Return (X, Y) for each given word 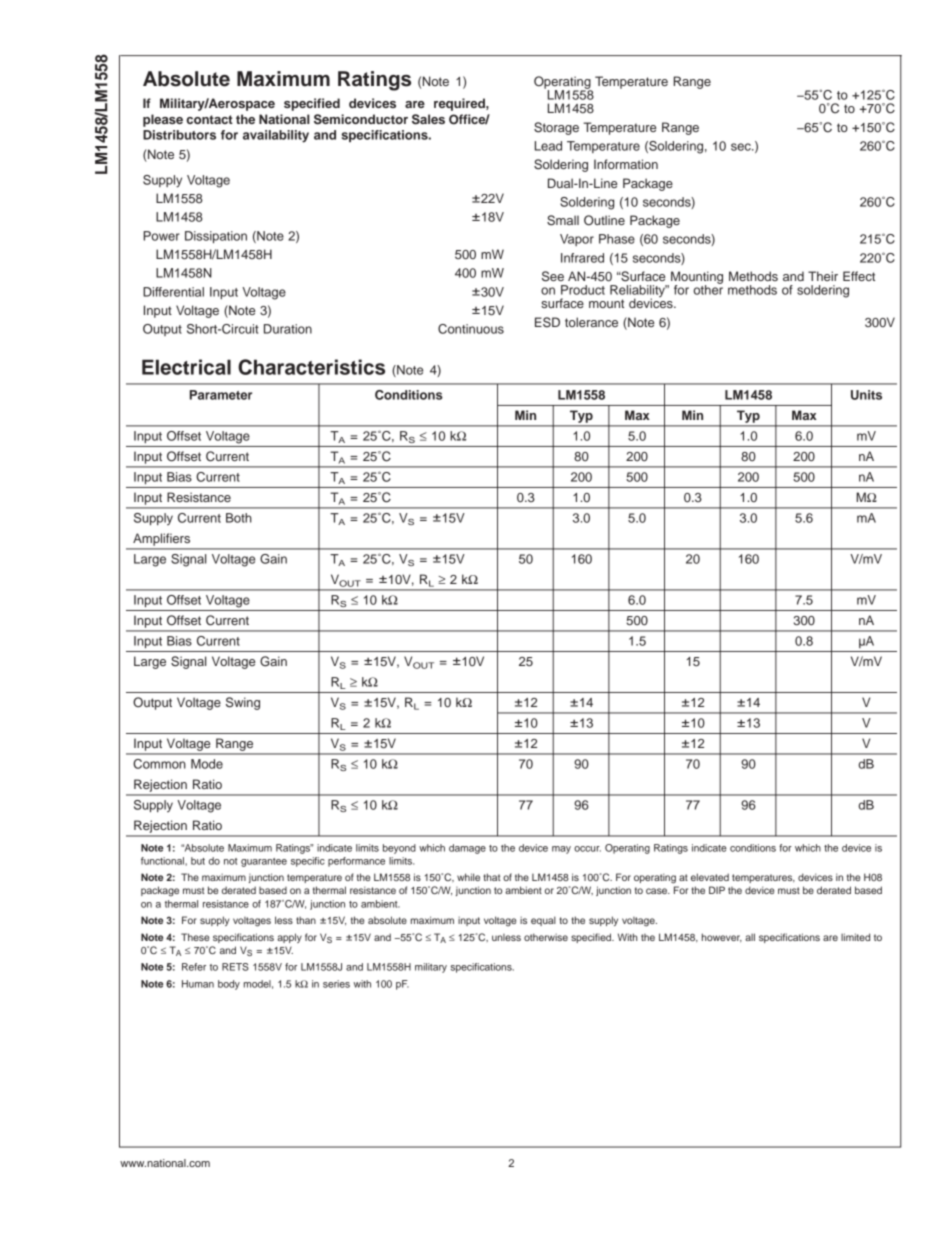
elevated (710, 877)
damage (467, 849)
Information (626, 164)
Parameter (221, 395)
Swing (243, 703)
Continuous (471, 329)
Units (866, 395)
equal (543, 921)
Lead (548, 146)
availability (276, 136)
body (229, 985)
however (722, 938)
